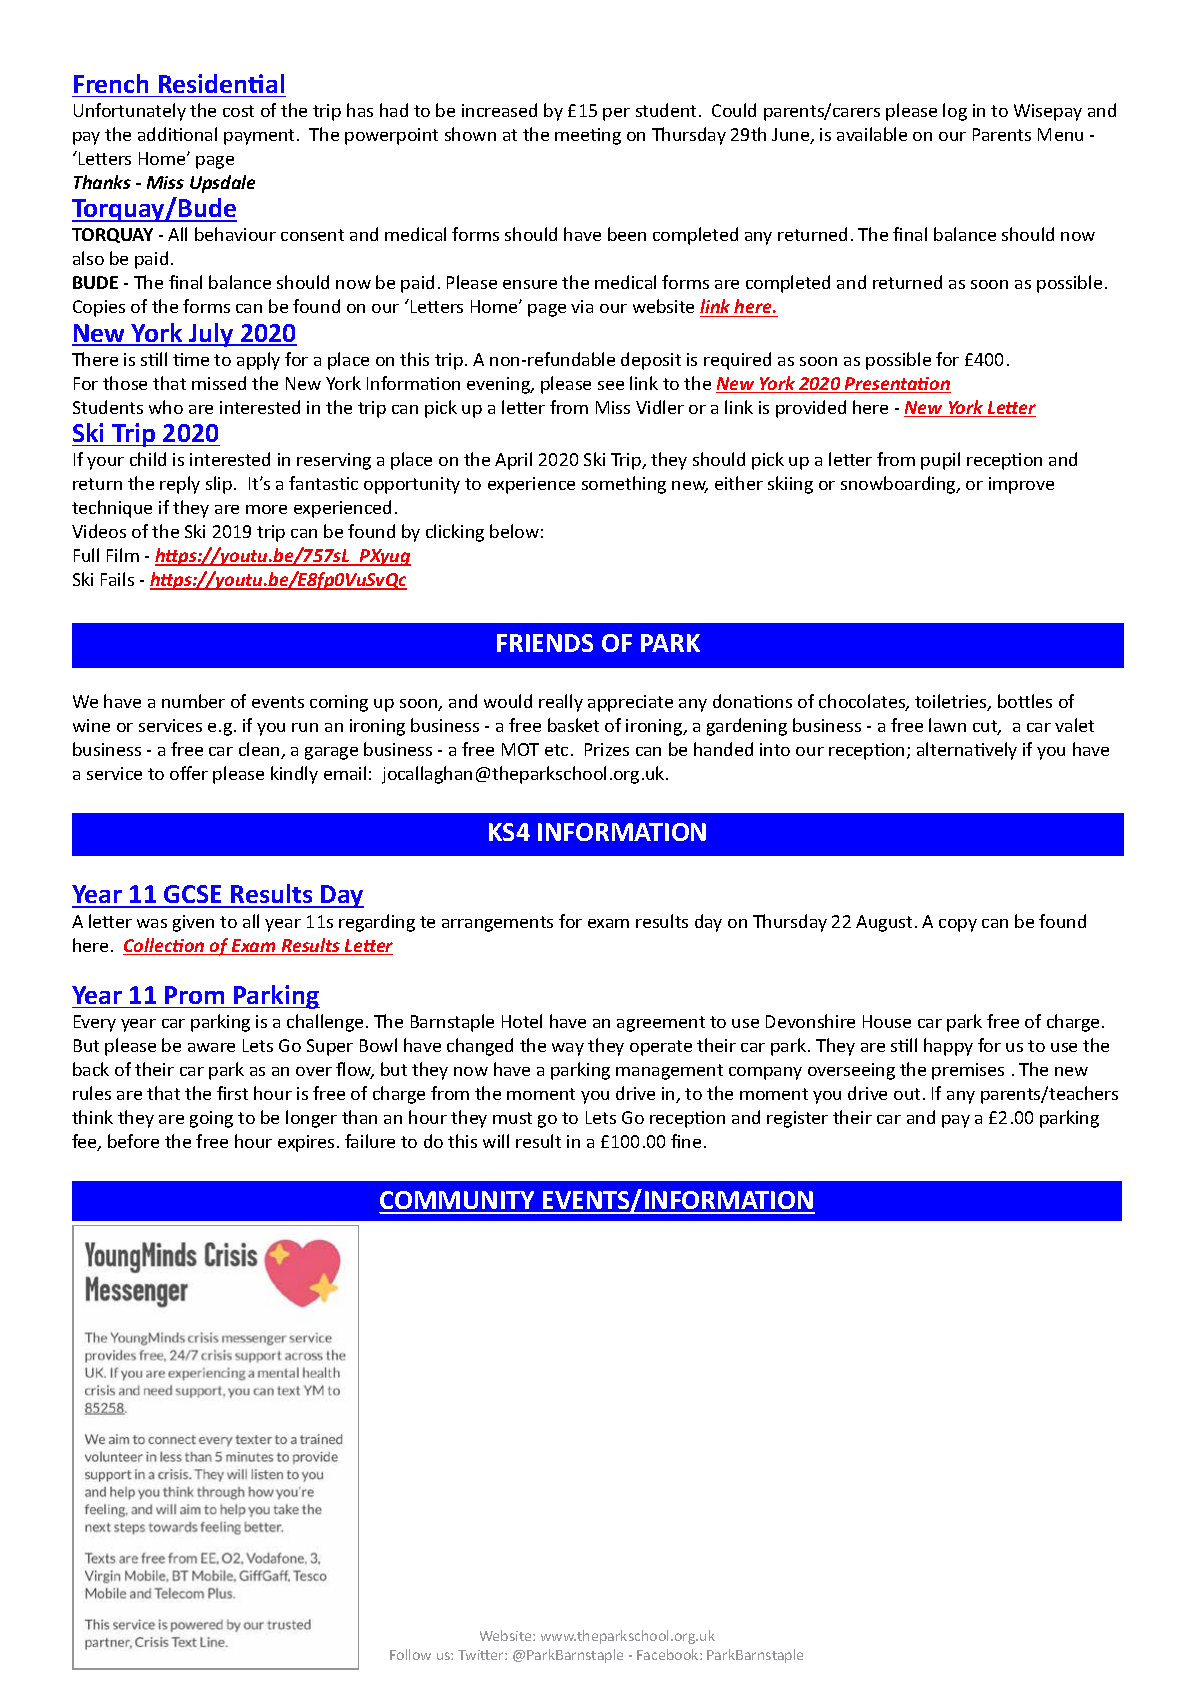 The image size is (1194, 1689). I want to click on arrangements, so click(497, 924).
